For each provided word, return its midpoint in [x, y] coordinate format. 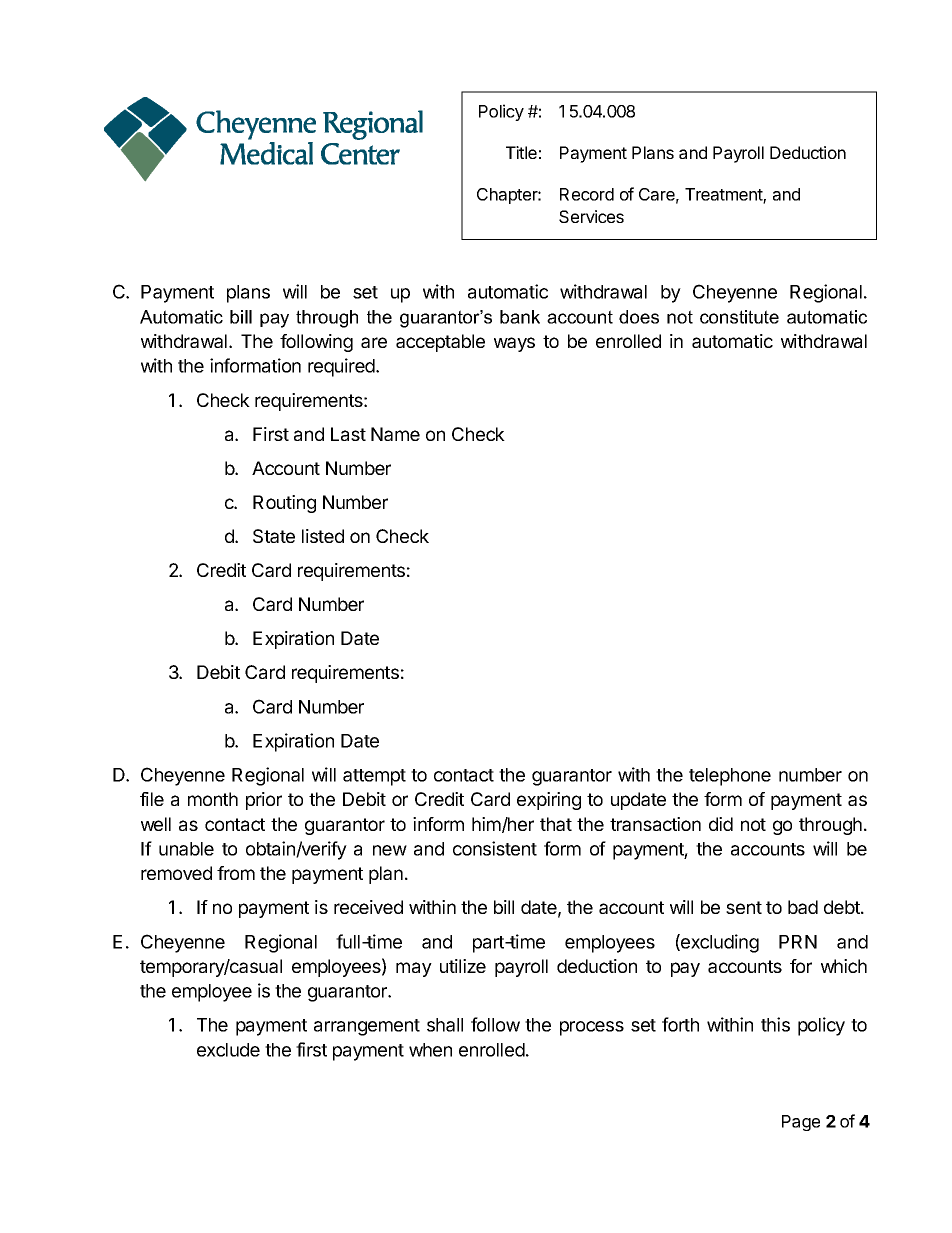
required [342, 367]
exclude [228, 1050]
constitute [739, 317]
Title [521, 152]
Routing [284, 504]
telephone [730, 777]
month [213, 799]
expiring [549, 801]
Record [587, 194]
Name [395, 434]
